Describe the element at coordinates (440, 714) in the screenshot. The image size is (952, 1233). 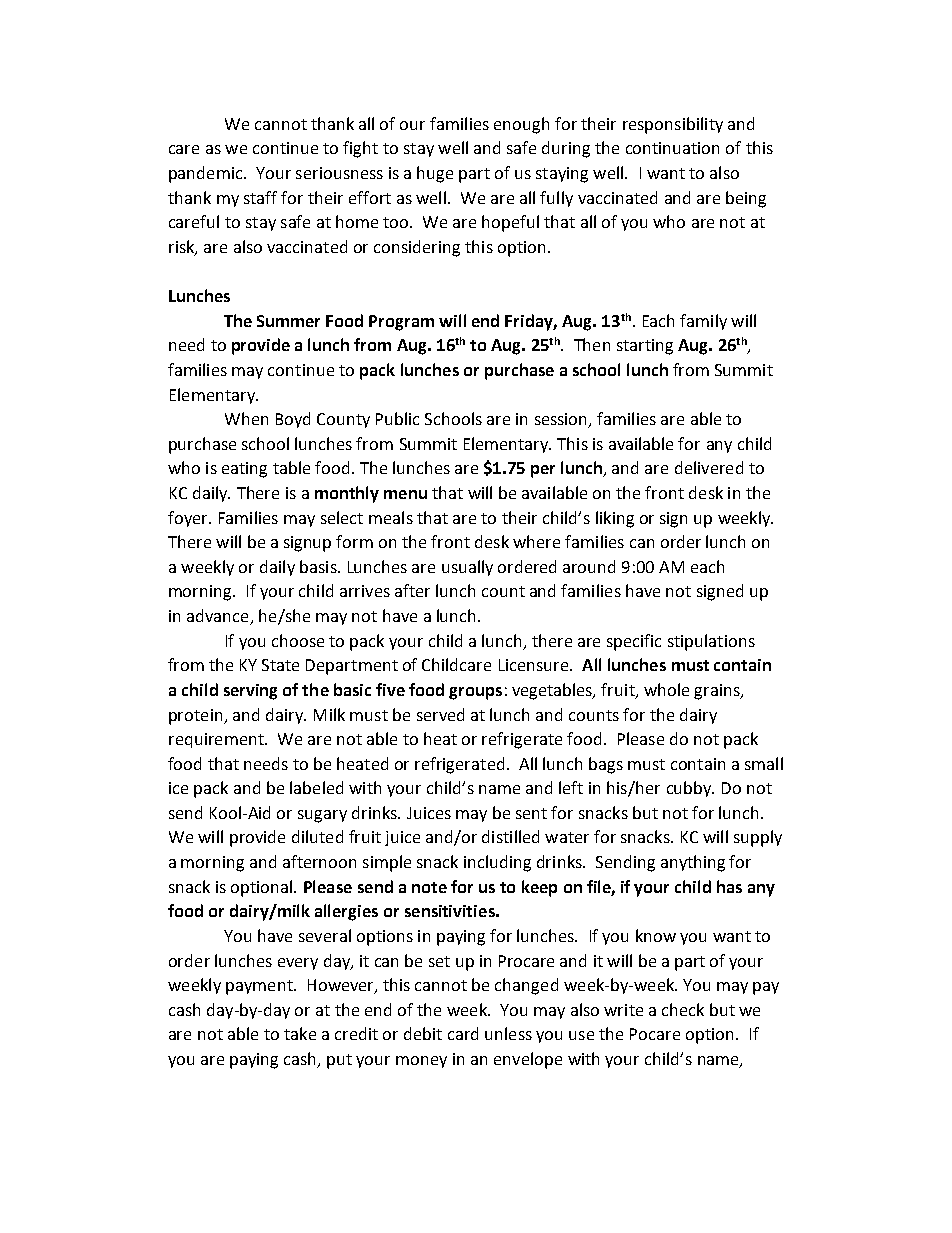
I see `served` at that location.
